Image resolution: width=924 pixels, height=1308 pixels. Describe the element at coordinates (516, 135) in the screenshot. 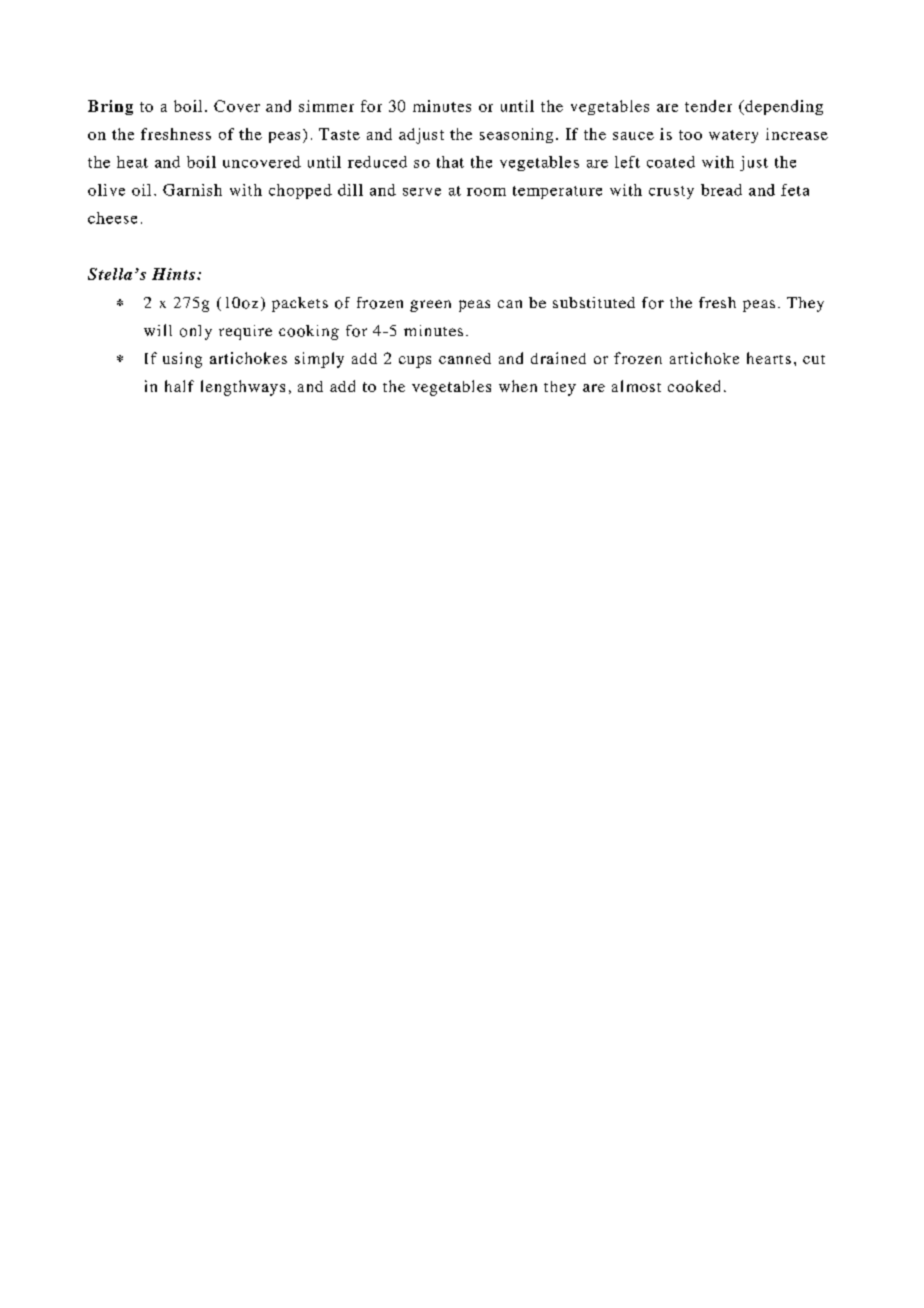

I see `seasoning` at that location.
